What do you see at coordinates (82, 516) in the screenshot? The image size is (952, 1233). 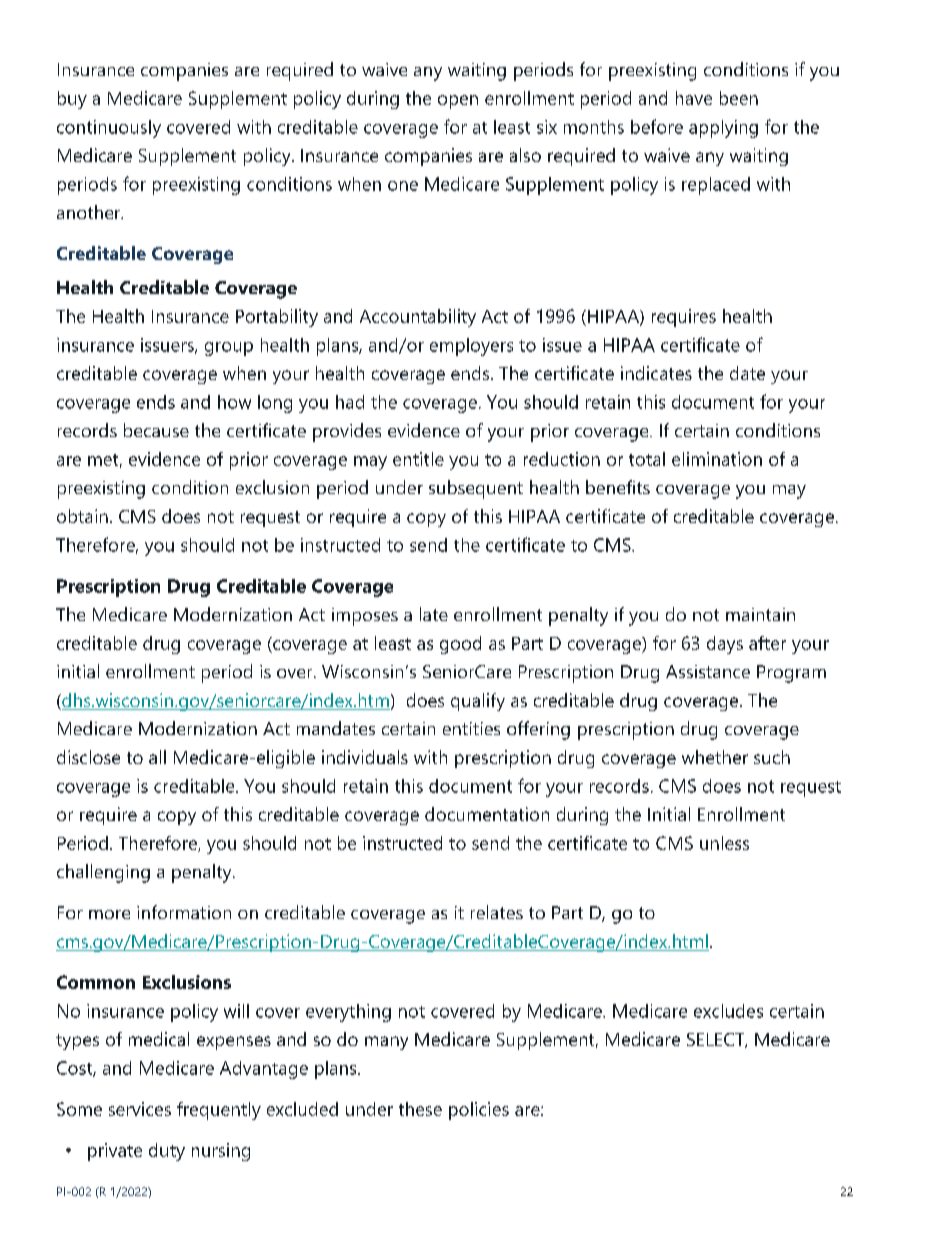 I see `obtain` at bounding box center [82, 516].
